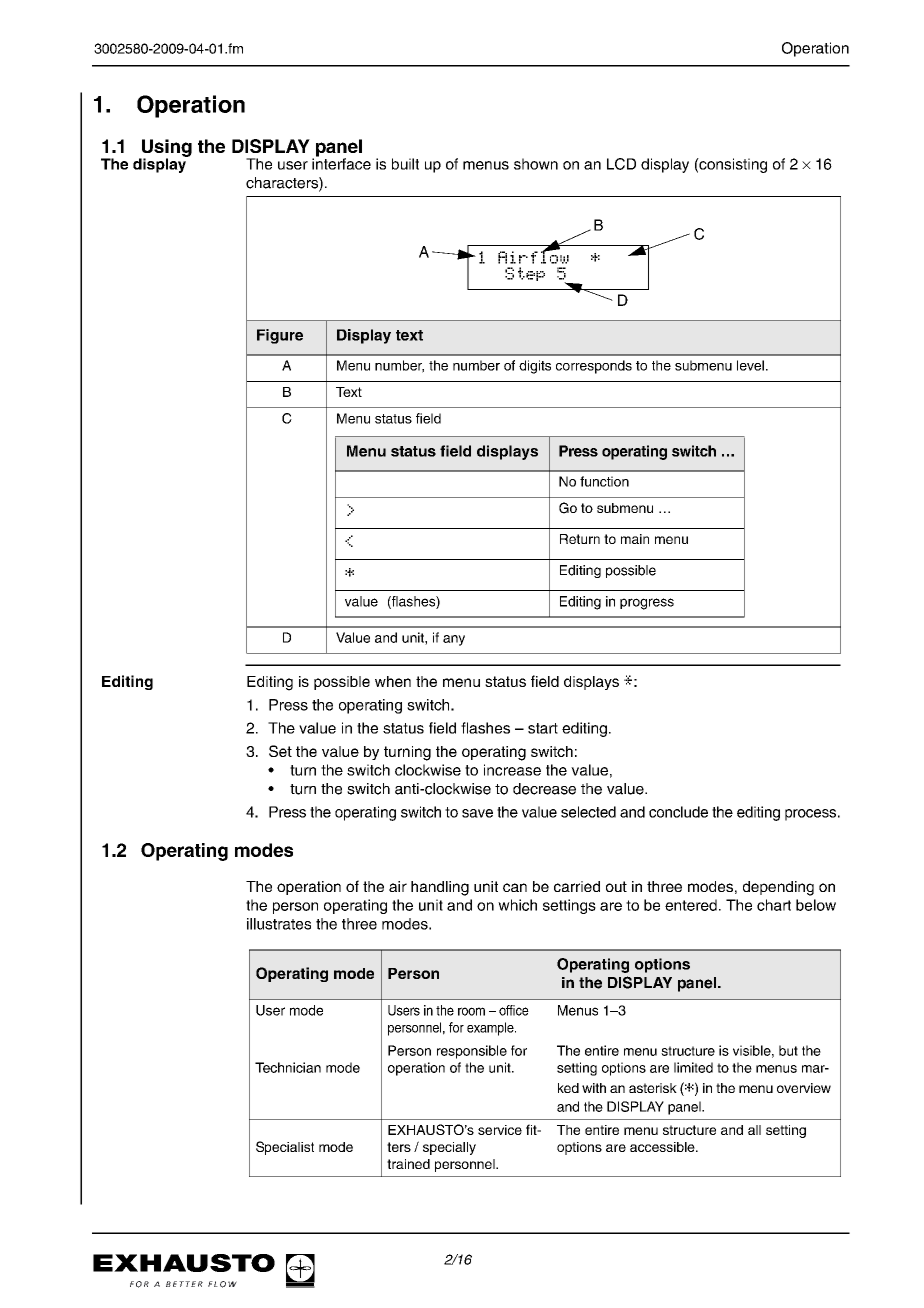 The width and height of the page is (924, 1308). I want to click on service, so click(500, 1130).
